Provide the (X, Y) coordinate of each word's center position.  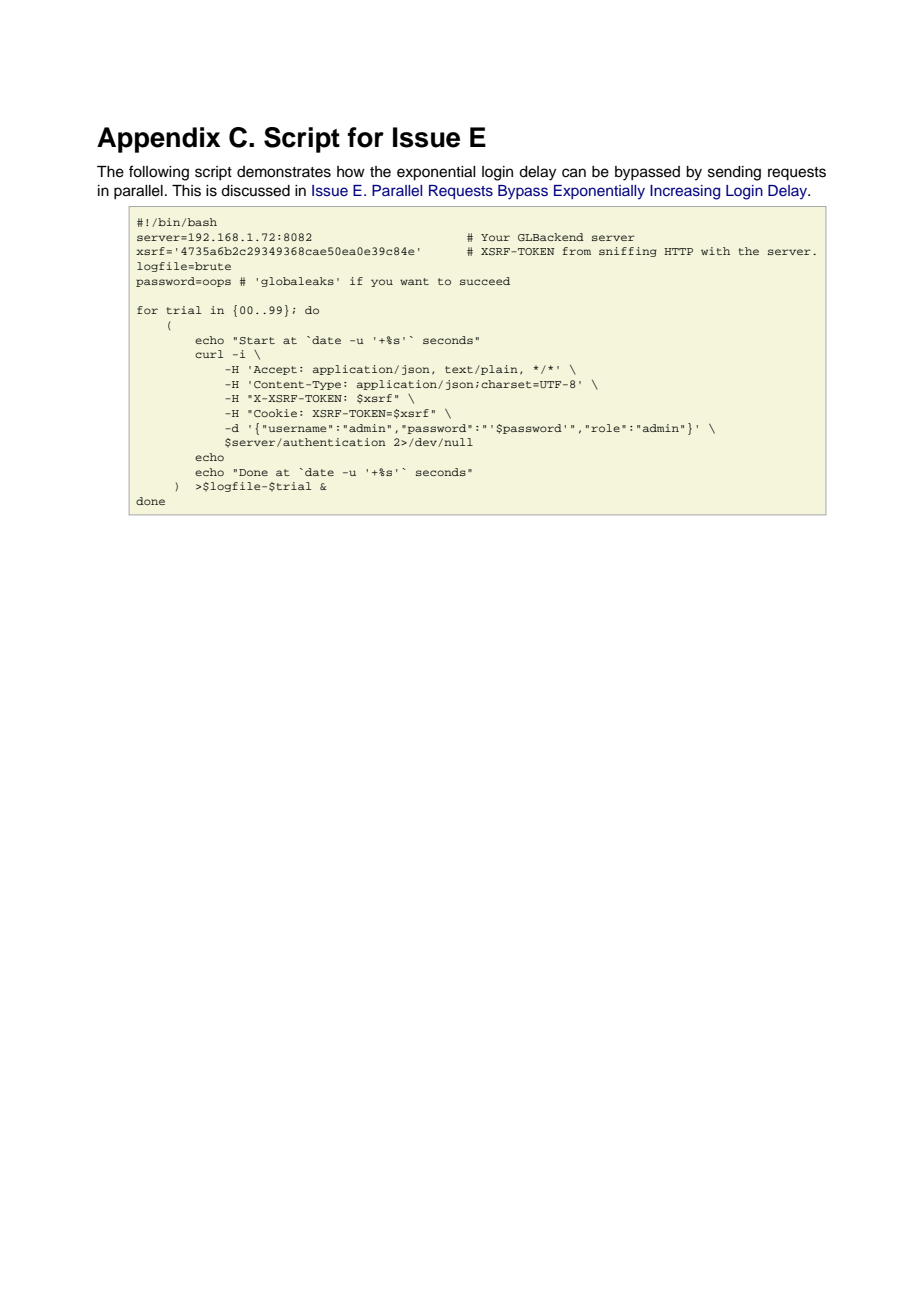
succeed (485, 281)
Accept (275, 370)
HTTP (678, 251)
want (414, 281)
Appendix (158, 140)
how (351, 171)
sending (734, 173)
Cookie (275, 413)
